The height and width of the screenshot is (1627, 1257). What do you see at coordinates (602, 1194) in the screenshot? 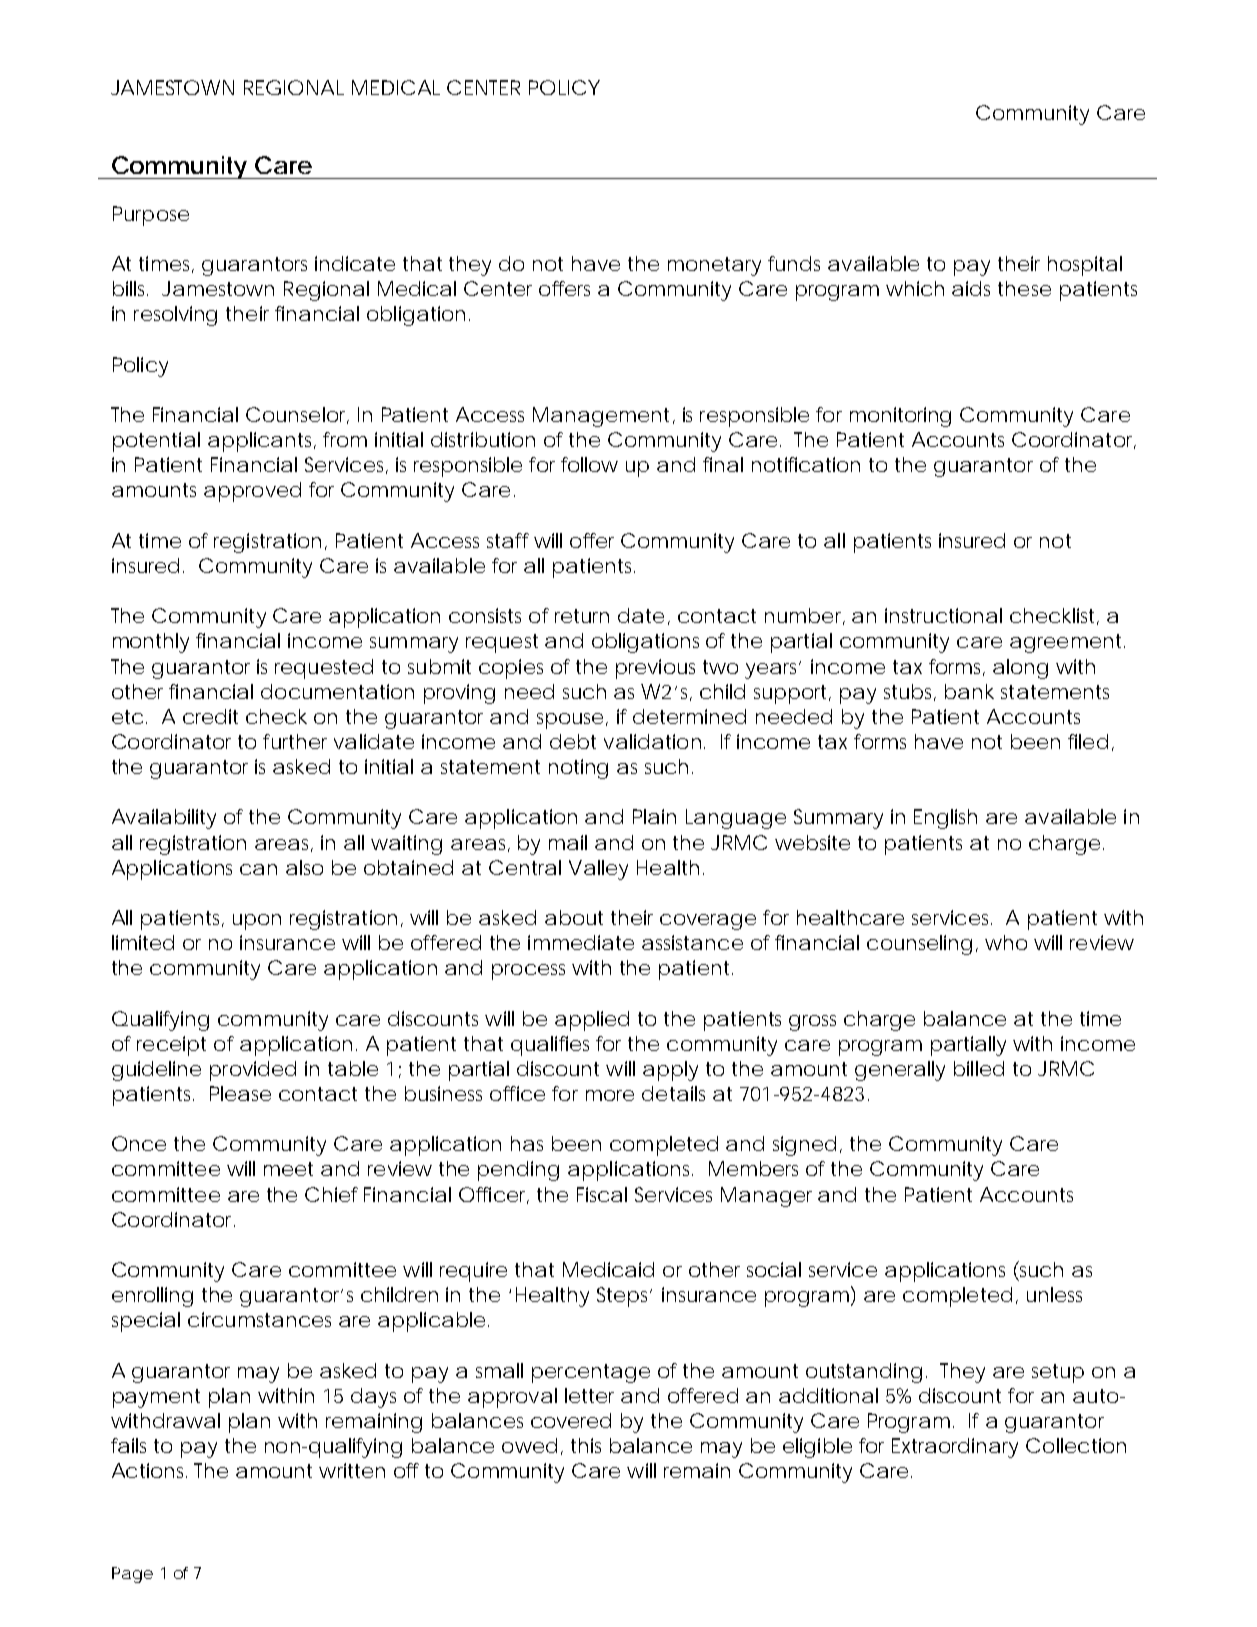
I see `Fiscal` at bounding box center [602, 1194].
